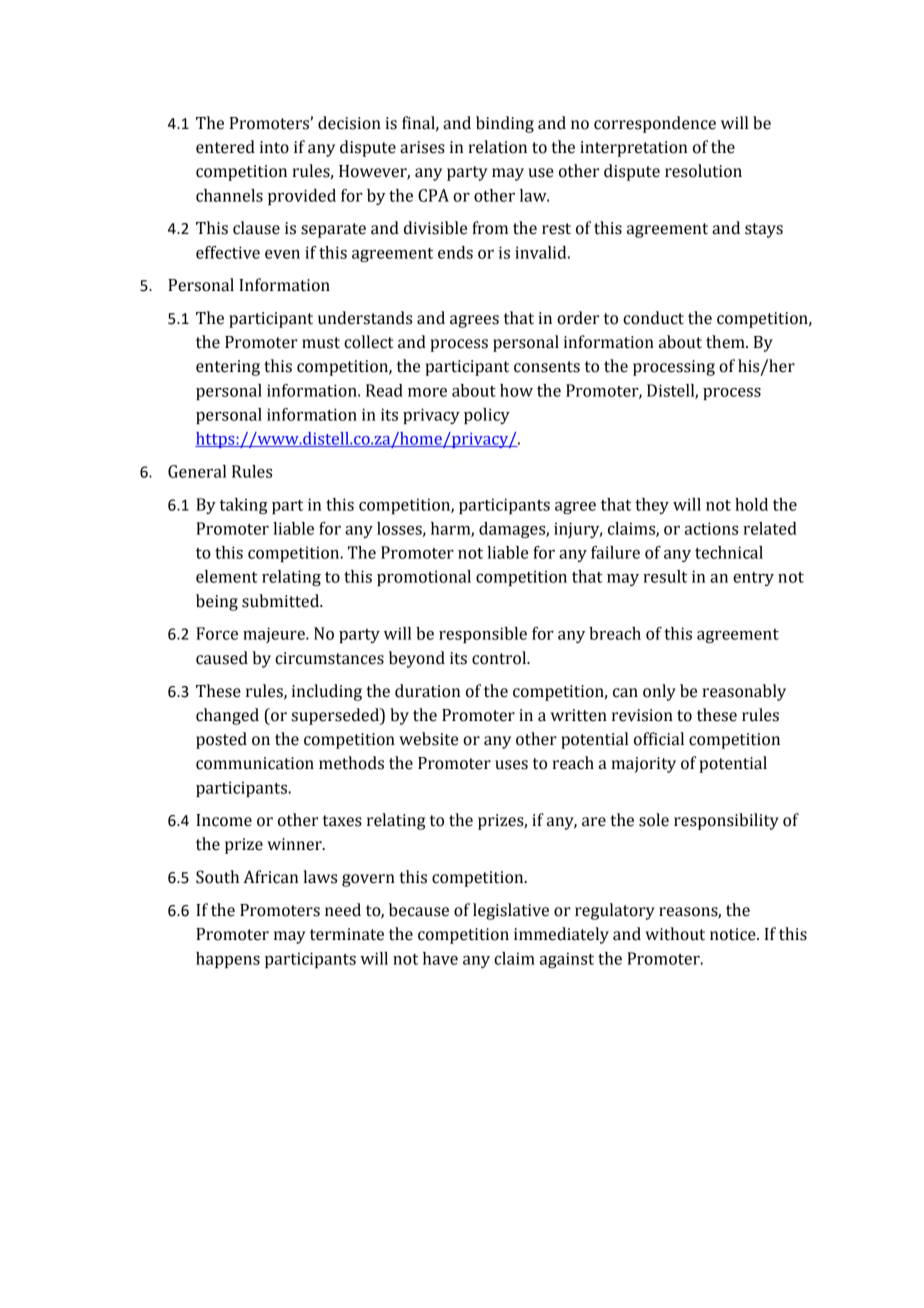 This screenshot has height=1308, width=924. I want to click on relation, so click(498, 147).
